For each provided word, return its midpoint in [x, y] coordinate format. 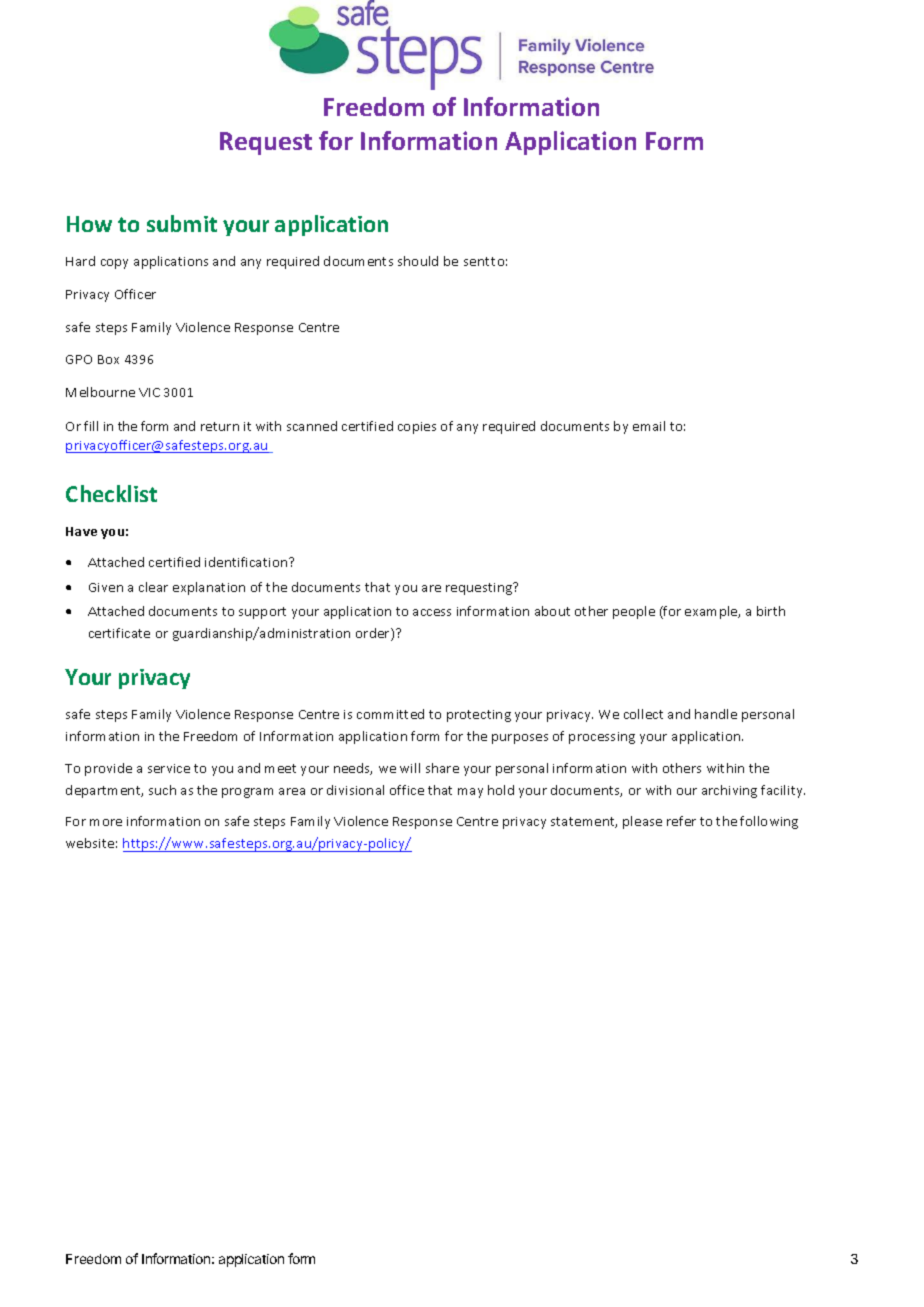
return [220, 426]
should [418, 261]
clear [153, 587]
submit [182, 223]
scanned [312, 426]
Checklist [111, 493]
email [649, 426]
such [162, 790]
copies [417, 428]
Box [108, 359]
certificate [119, 633]
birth [771, 611]
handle [716, 714]
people [634, 612]
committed [390, 714]
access [432, 612]
